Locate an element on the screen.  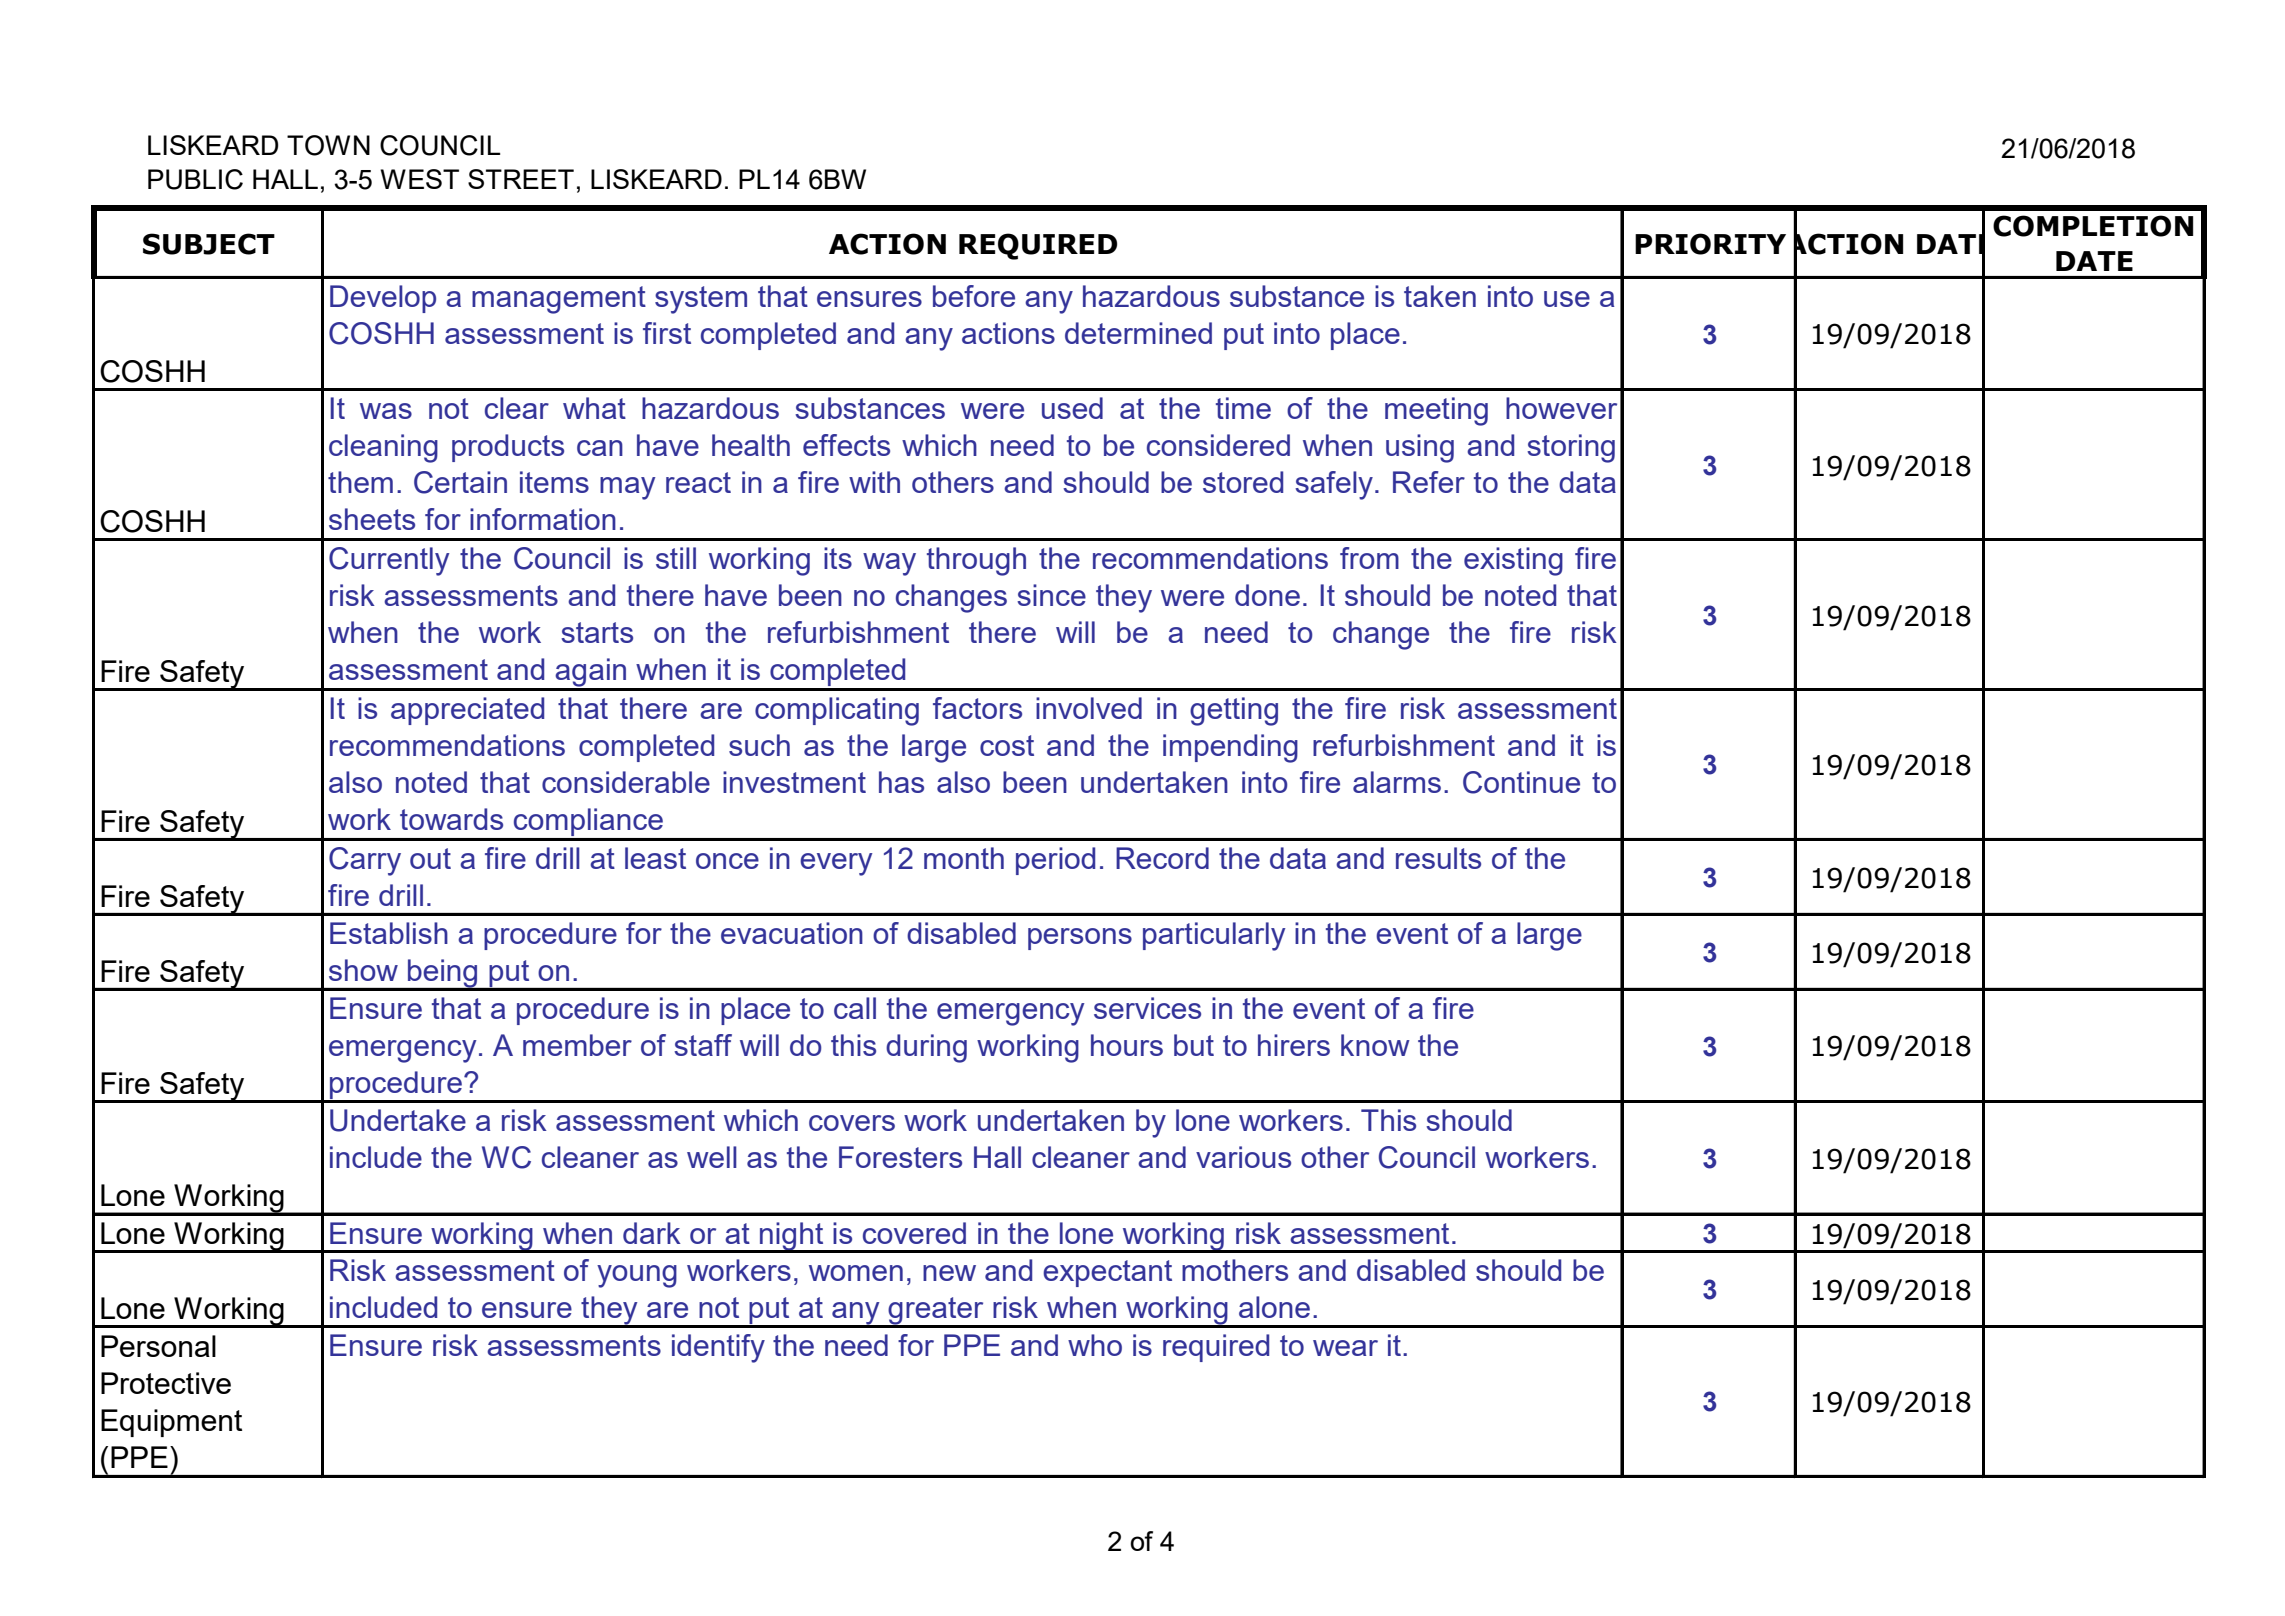
alarms is located at coordinates (1397, 782).
